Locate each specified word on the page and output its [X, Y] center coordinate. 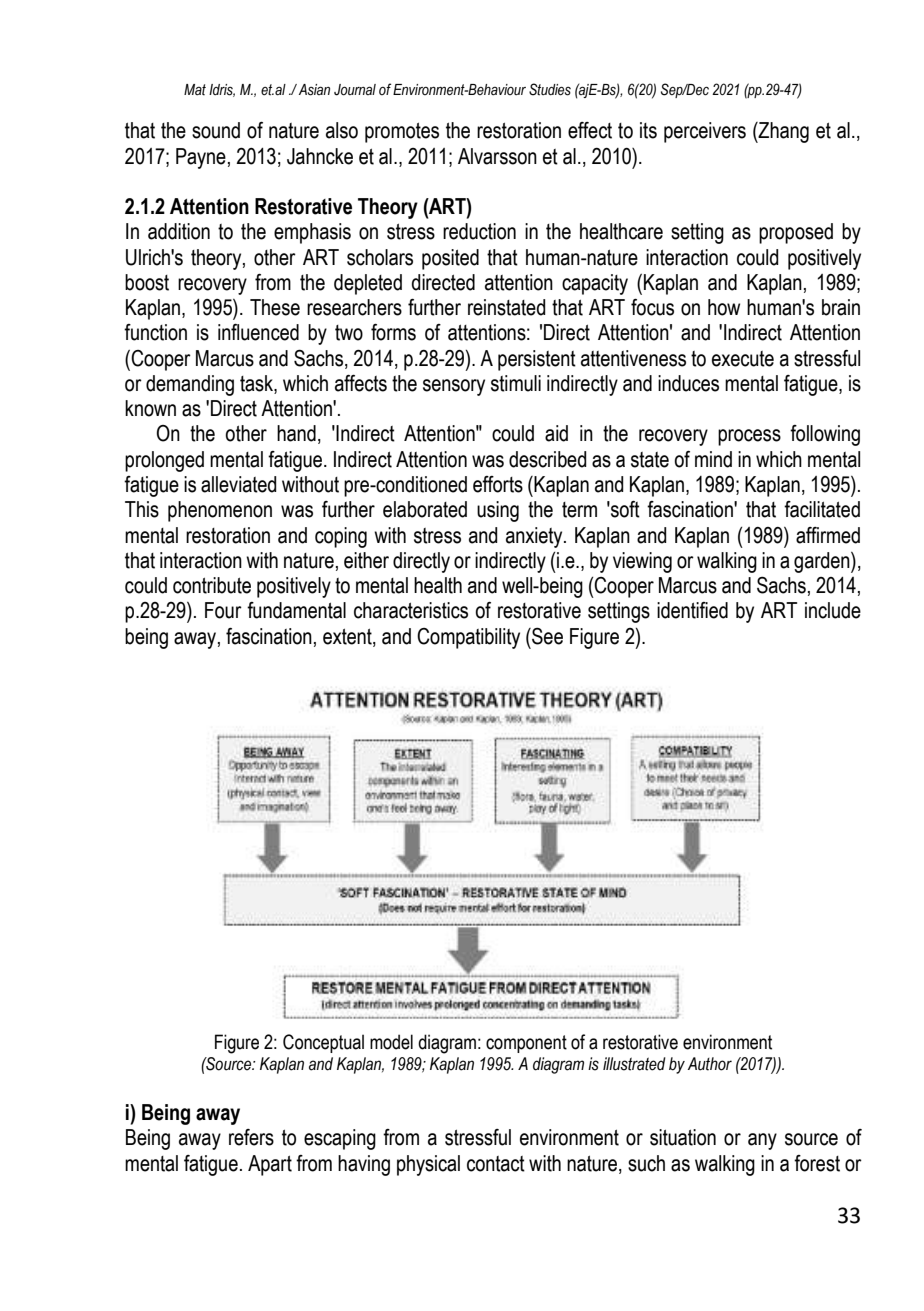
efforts [498, 484]
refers [251, 1137]
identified [692, 610]
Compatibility [468, 638]
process [749, 437]
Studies [550, 89]
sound [216, 130]
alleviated [239, 484]
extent [348, 637]
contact [496, 1164]
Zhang [783, 132]
